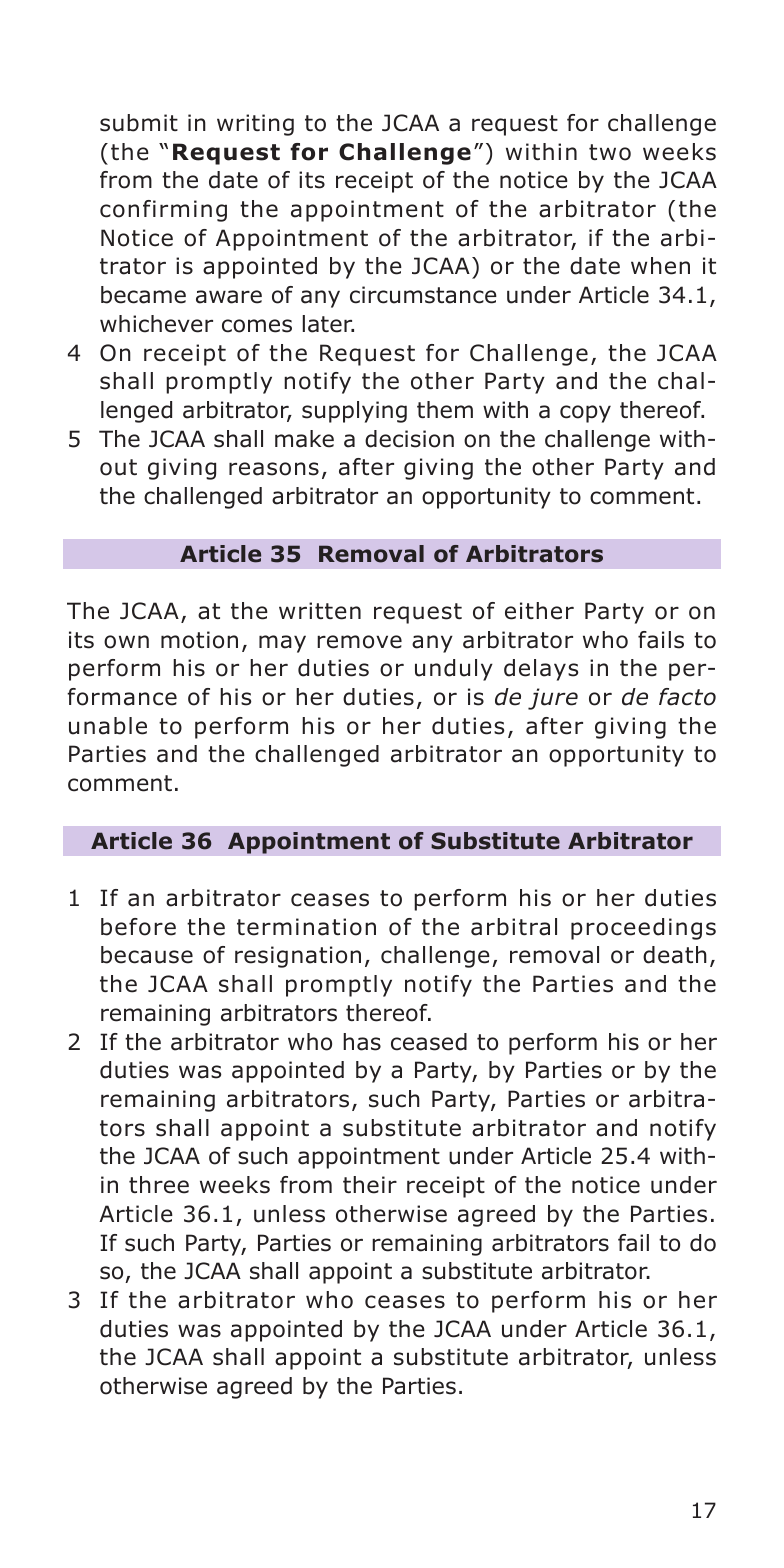  Describe the element at coordinates (199, 640) in the document. I see `motion` at that location.
